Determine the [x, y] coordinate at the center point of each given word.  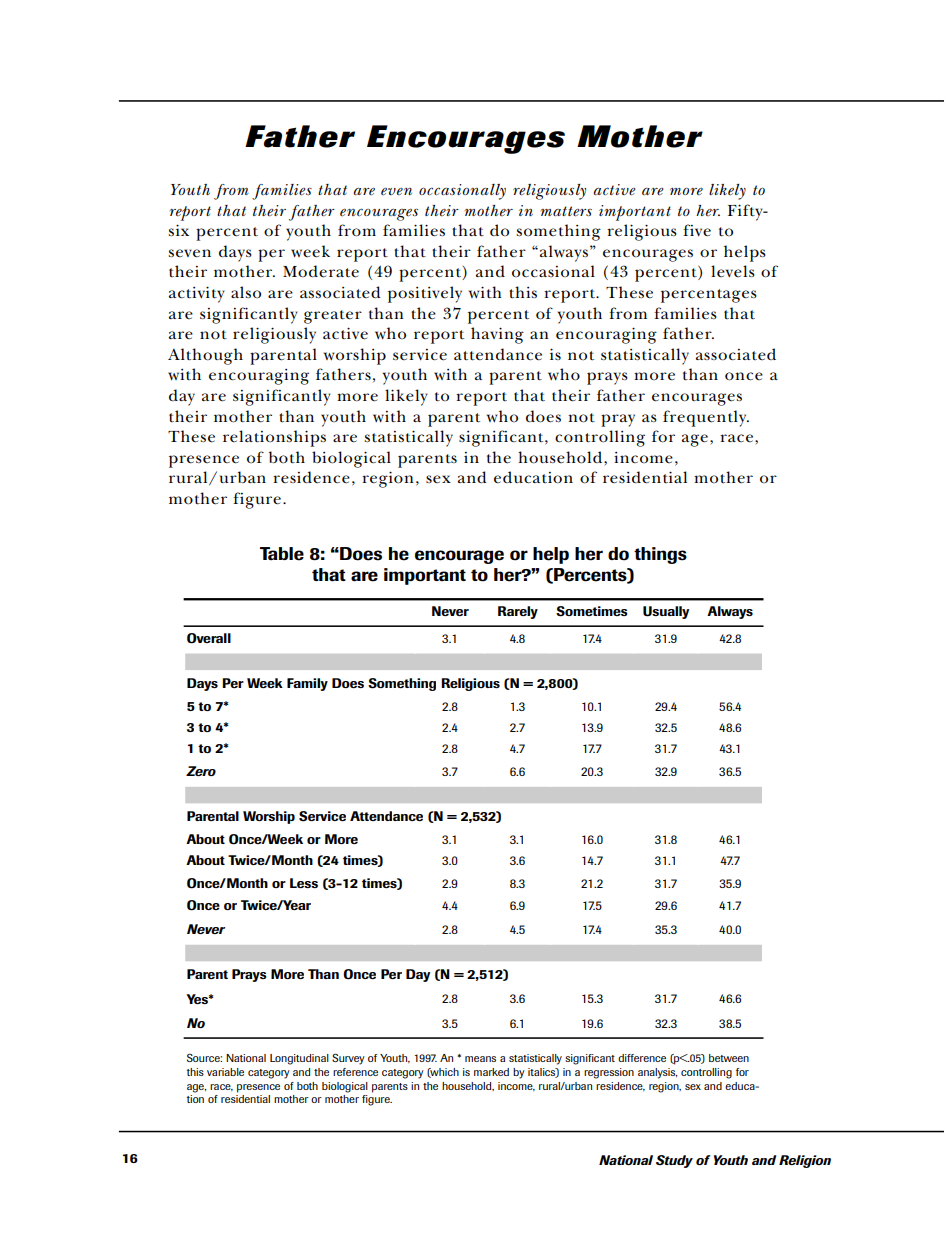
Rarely [518, 612]
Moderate [321, 271]
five [697, 230]
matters [566, 211]
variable [225, 1072]
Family [307, 684]
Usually [666, 612]
